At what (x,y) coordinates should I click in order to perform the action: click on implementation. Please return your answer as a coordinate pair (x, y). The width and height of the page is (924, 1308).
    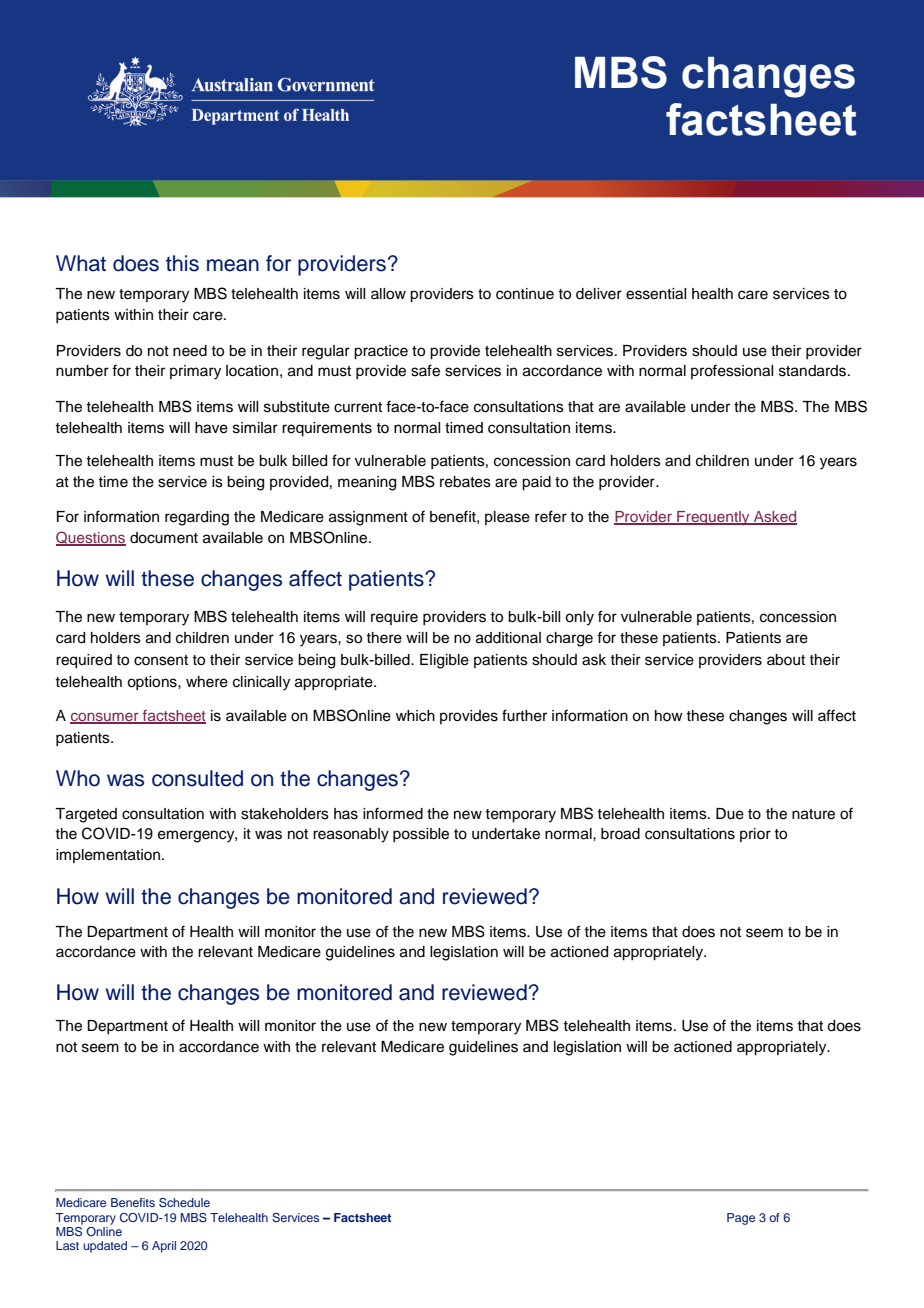
    Looking at the image, I should click on (108, 856).
